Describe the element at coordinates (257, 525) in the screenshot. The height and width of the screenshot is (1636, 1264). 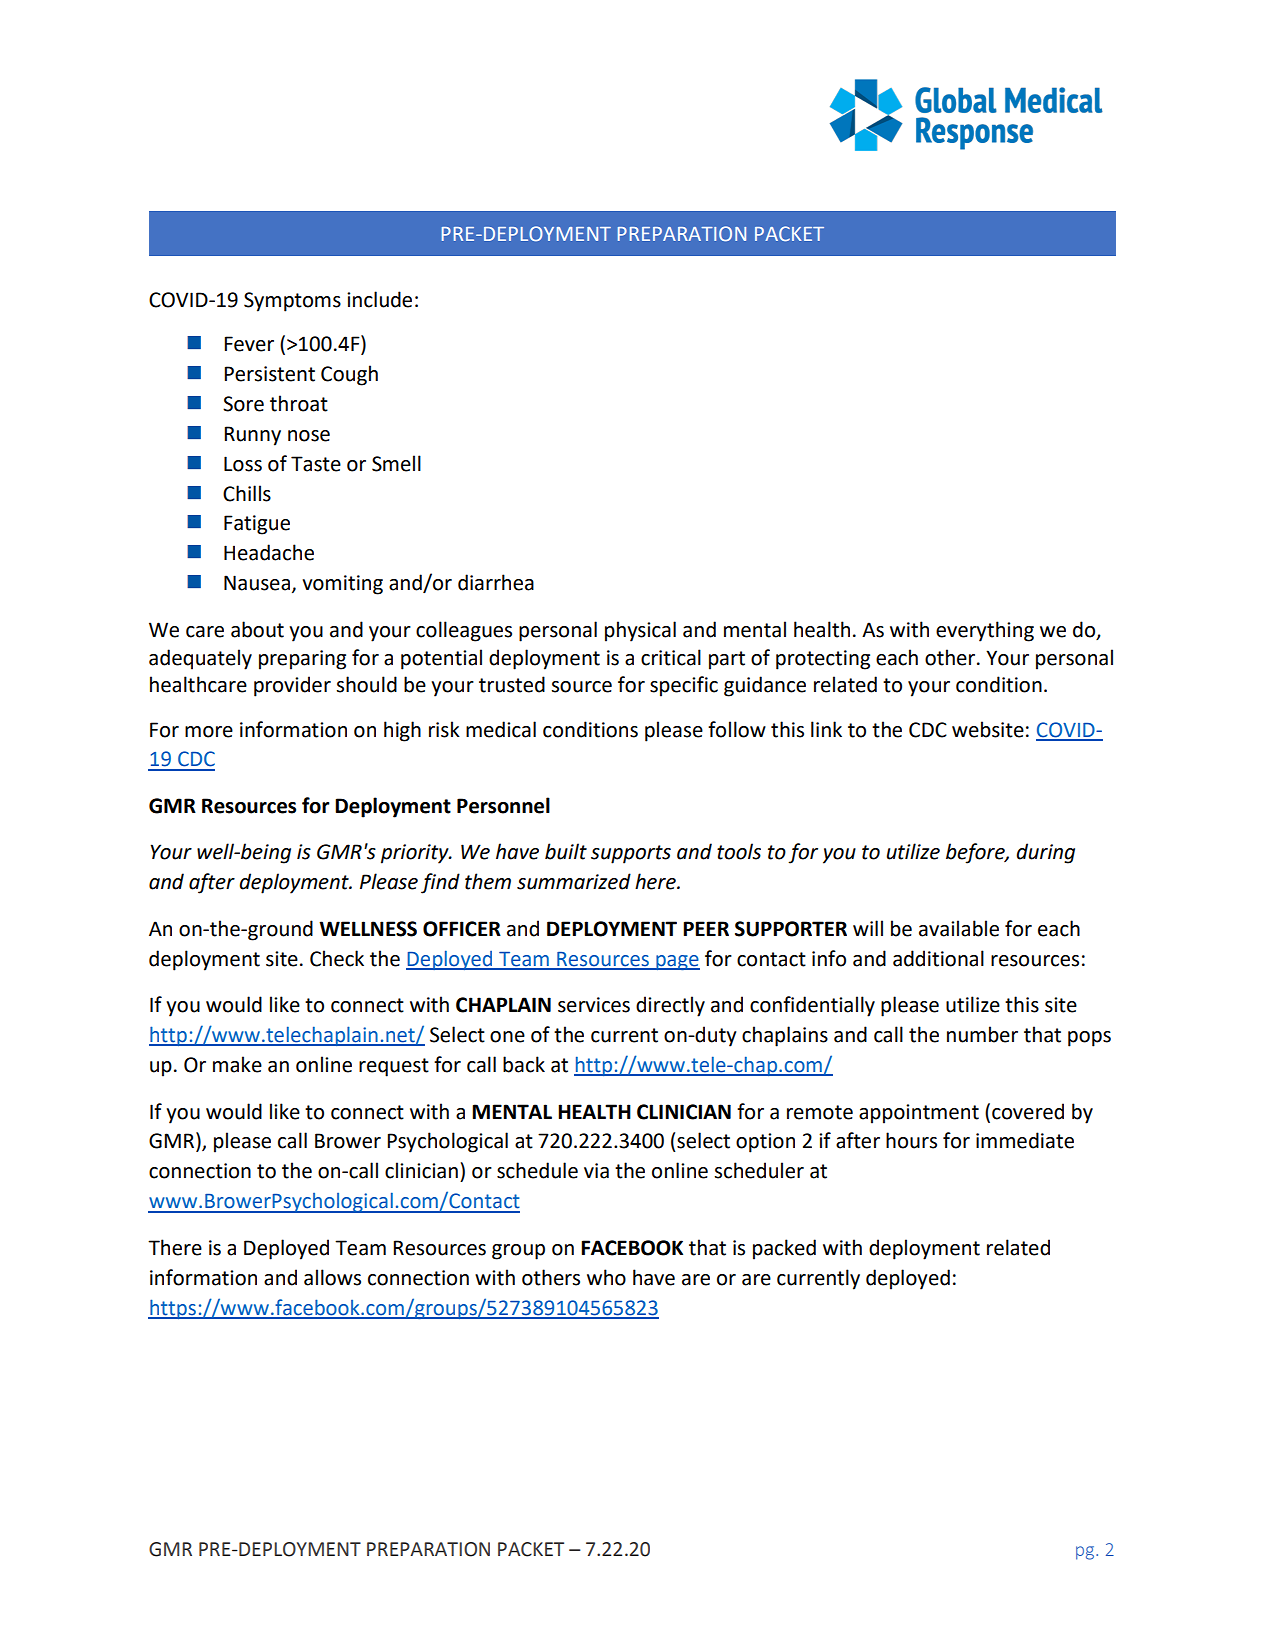
I see `Fatigue` at that location.
